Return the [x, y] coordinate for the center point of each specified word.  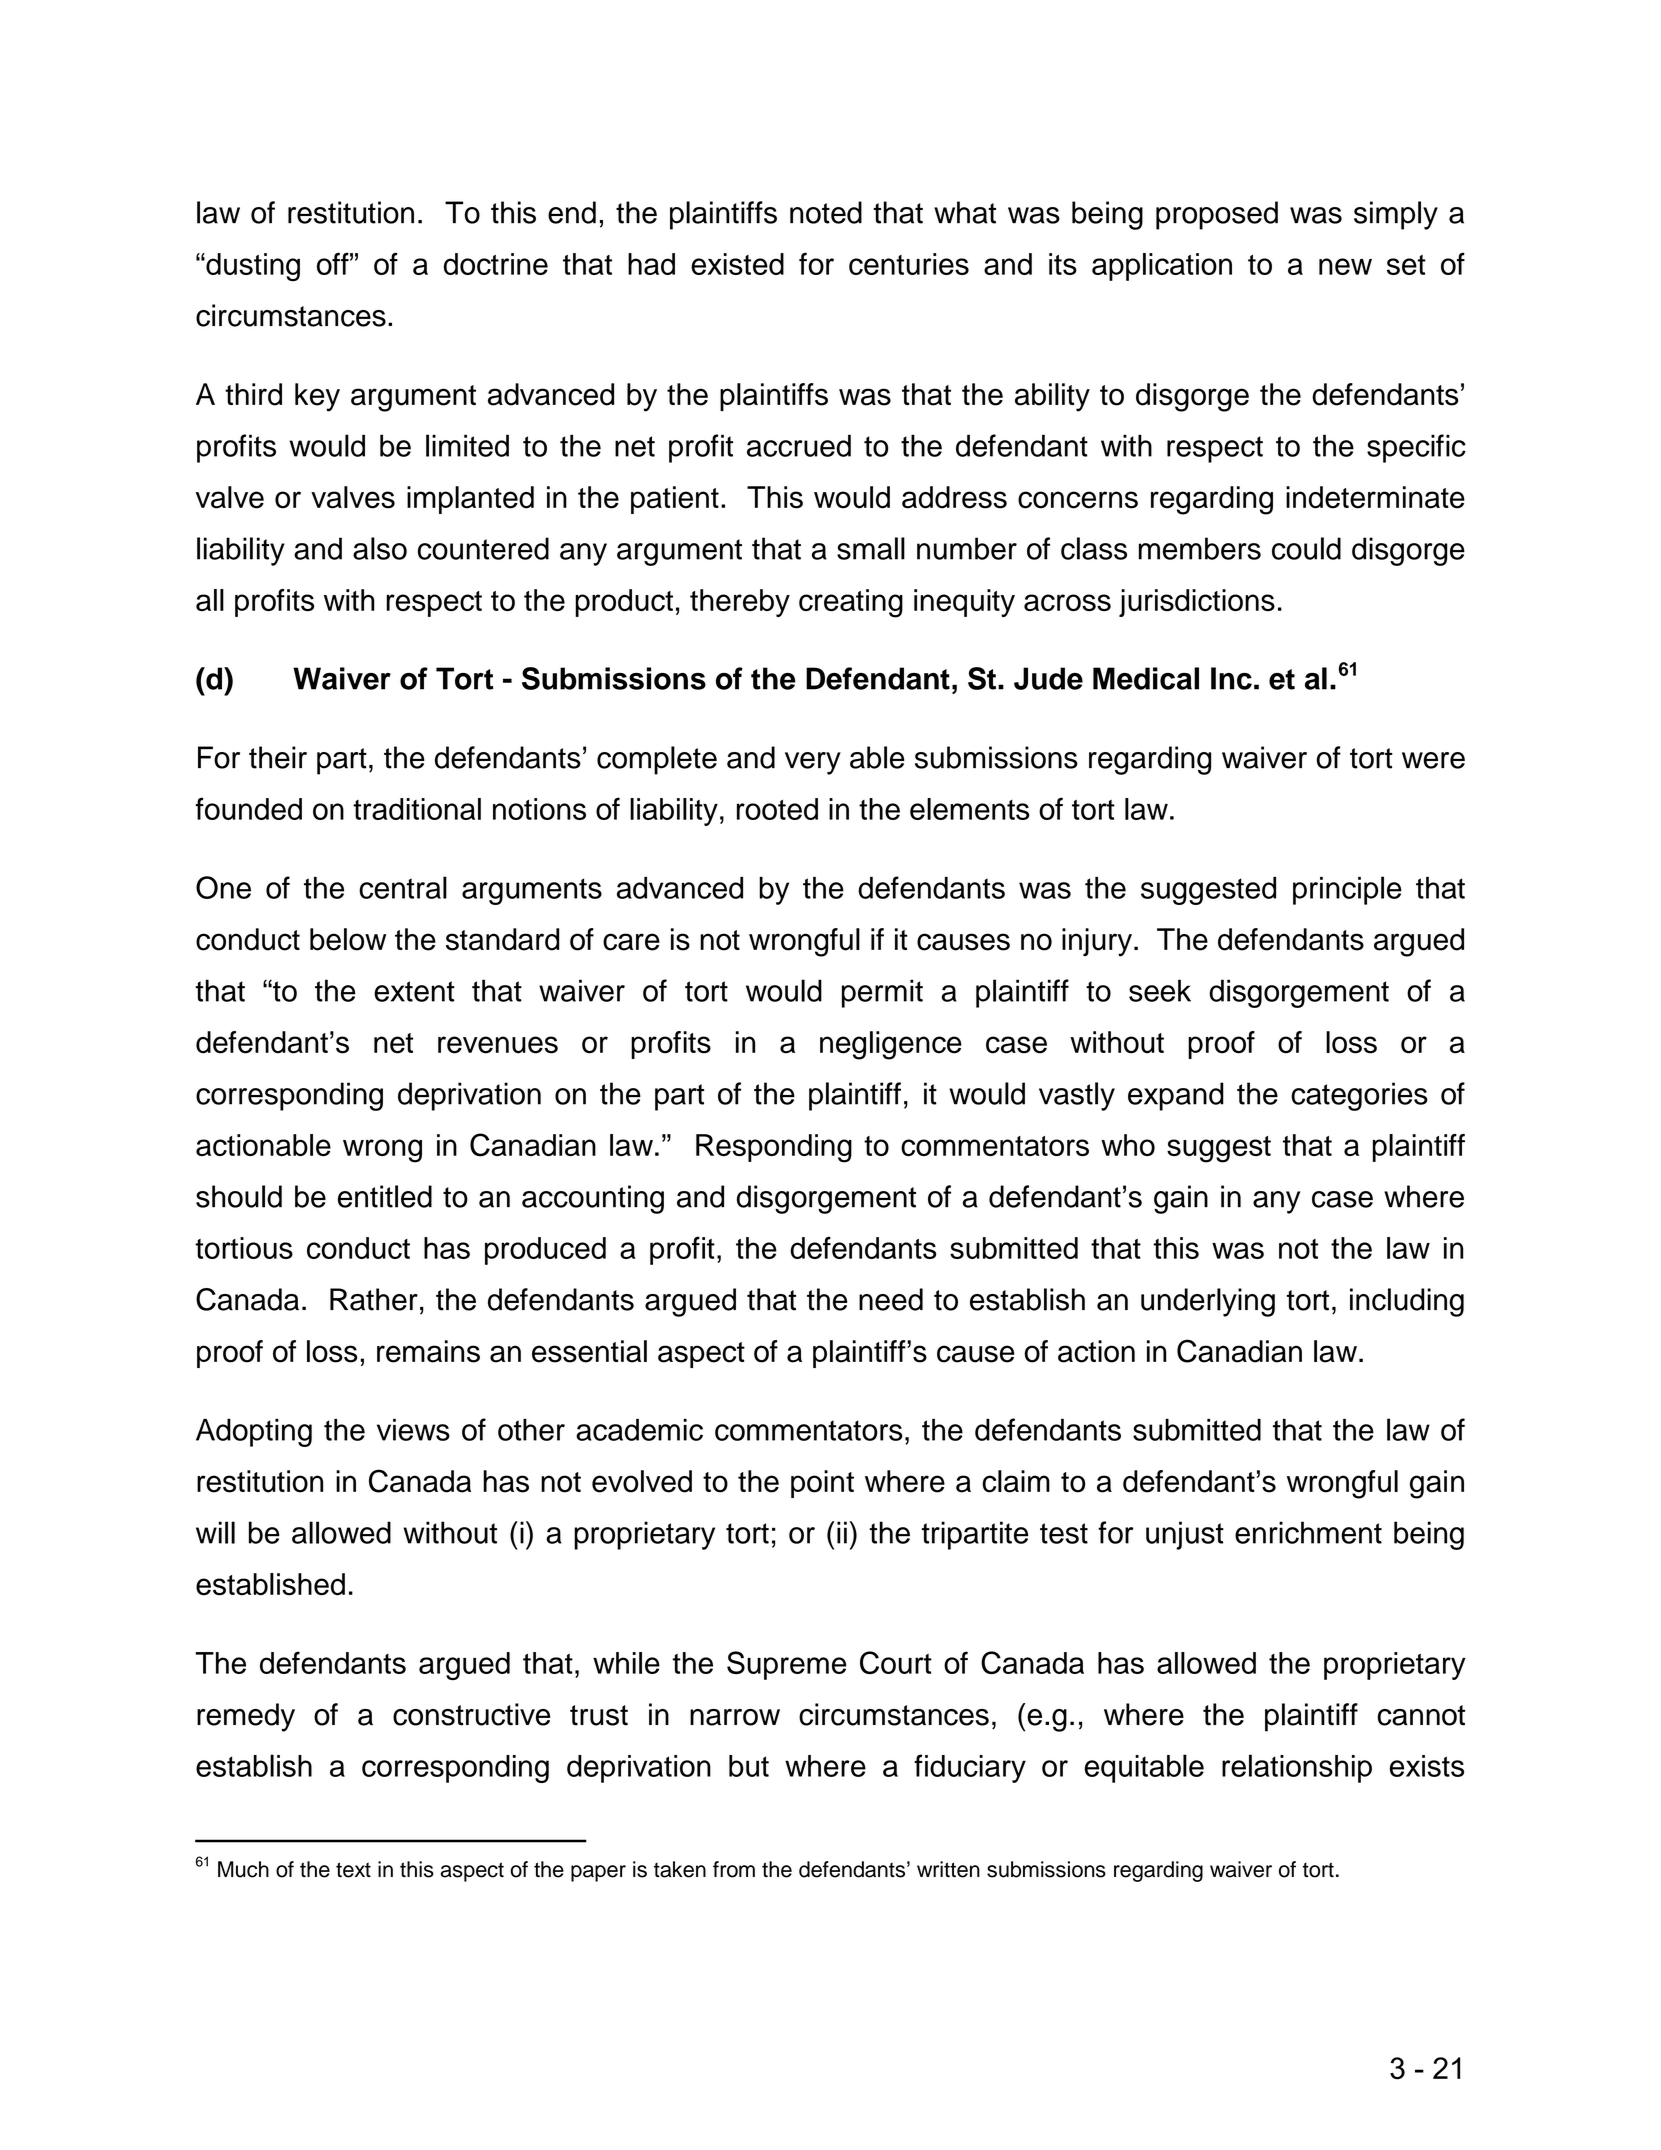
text [353, 1870]
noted [826, 212]
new [1345, 266]
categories [1359, 1096]
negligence [891, 1045]
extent [414, 991]
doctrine [496, 264]
